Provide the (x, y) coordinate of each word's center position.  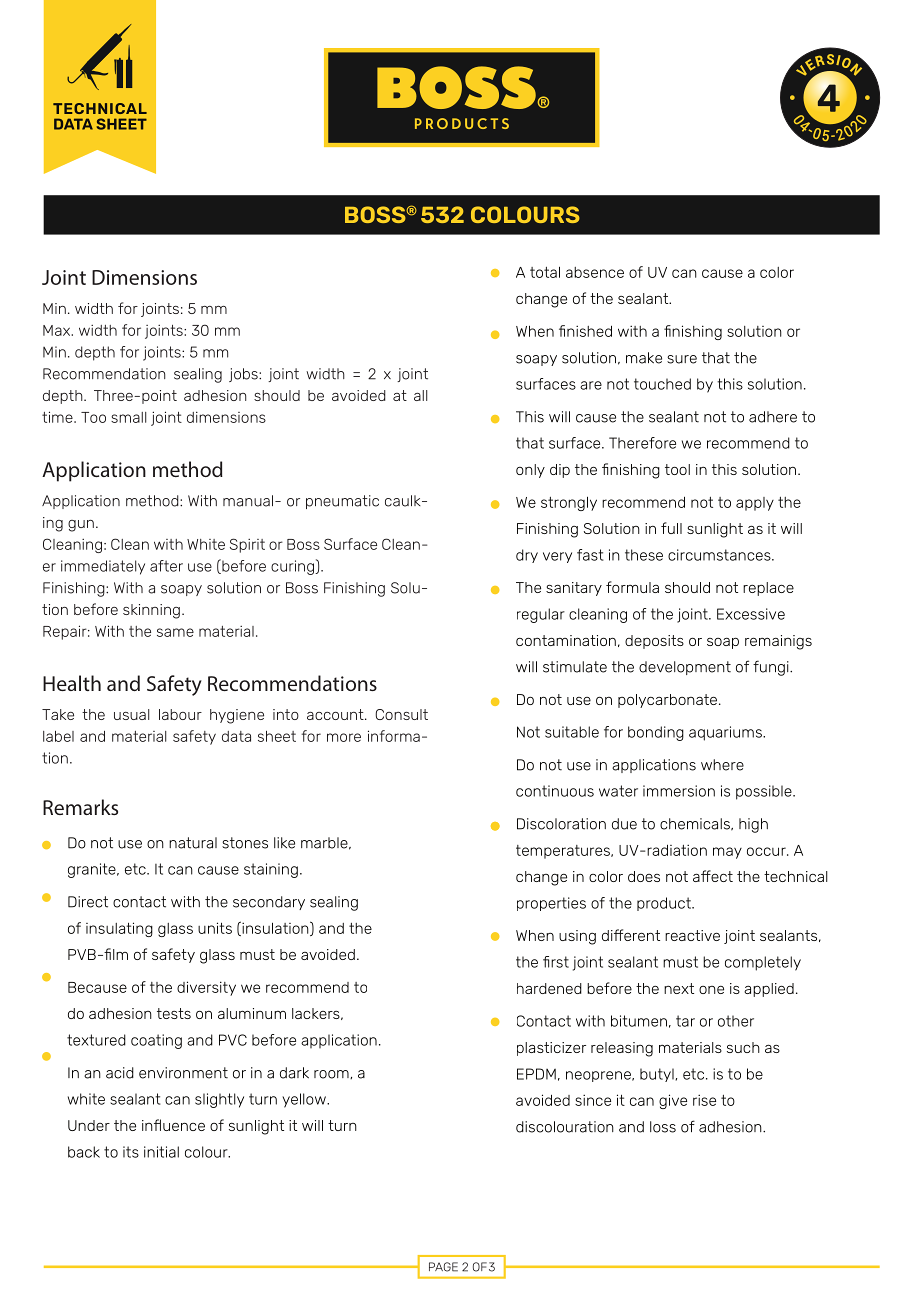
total (545, 272)
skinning (151, 611)
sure (682, 359)
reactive (692, 935)
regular (541, 615)
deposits (654, 642)
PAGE (443, 1267)
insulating (119, 929)
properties (551, 904)
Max (57, 330)
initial (161, 1152)
